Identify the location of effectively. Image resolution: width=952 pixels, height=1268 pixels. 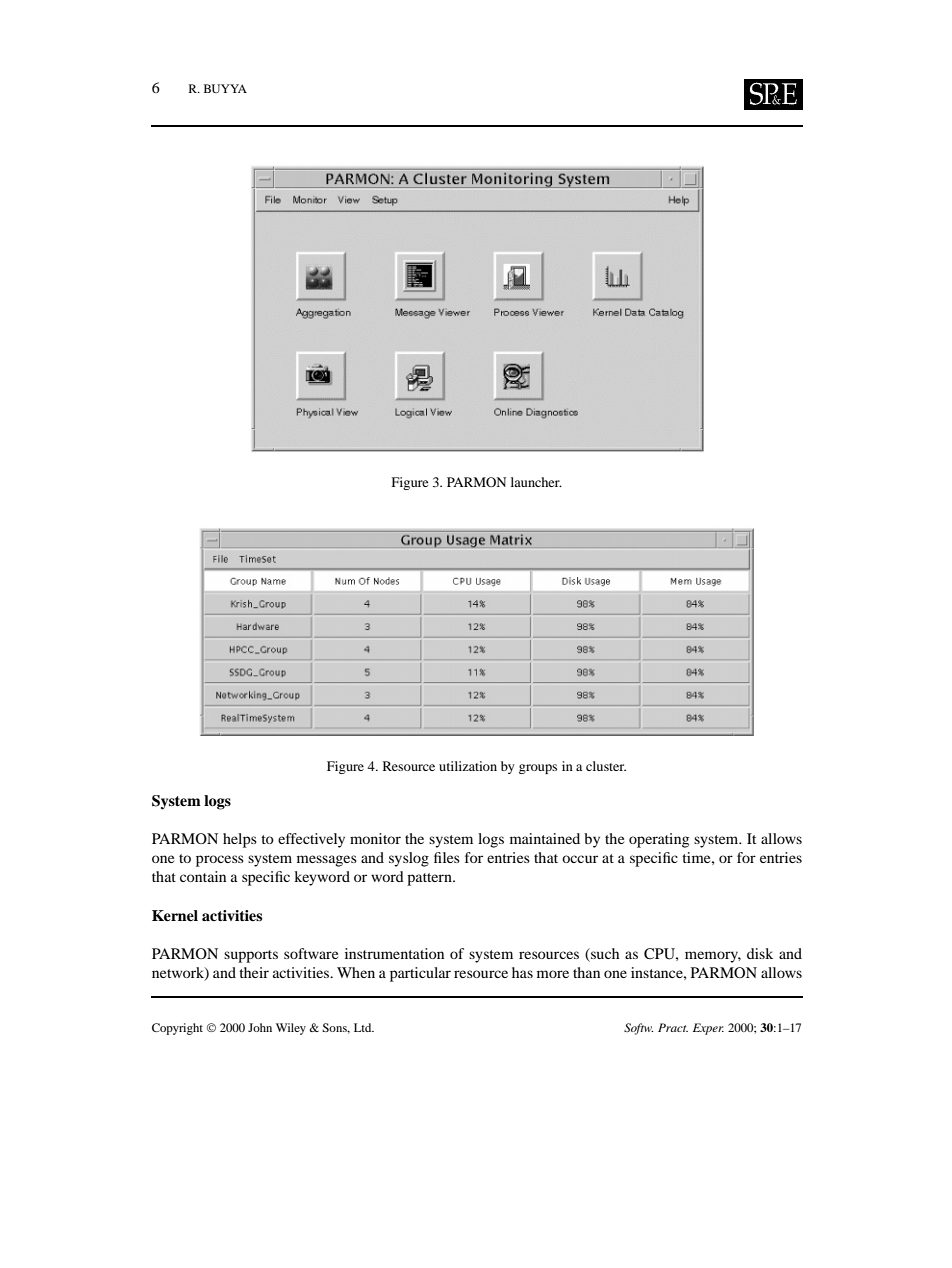
(311, 840).
